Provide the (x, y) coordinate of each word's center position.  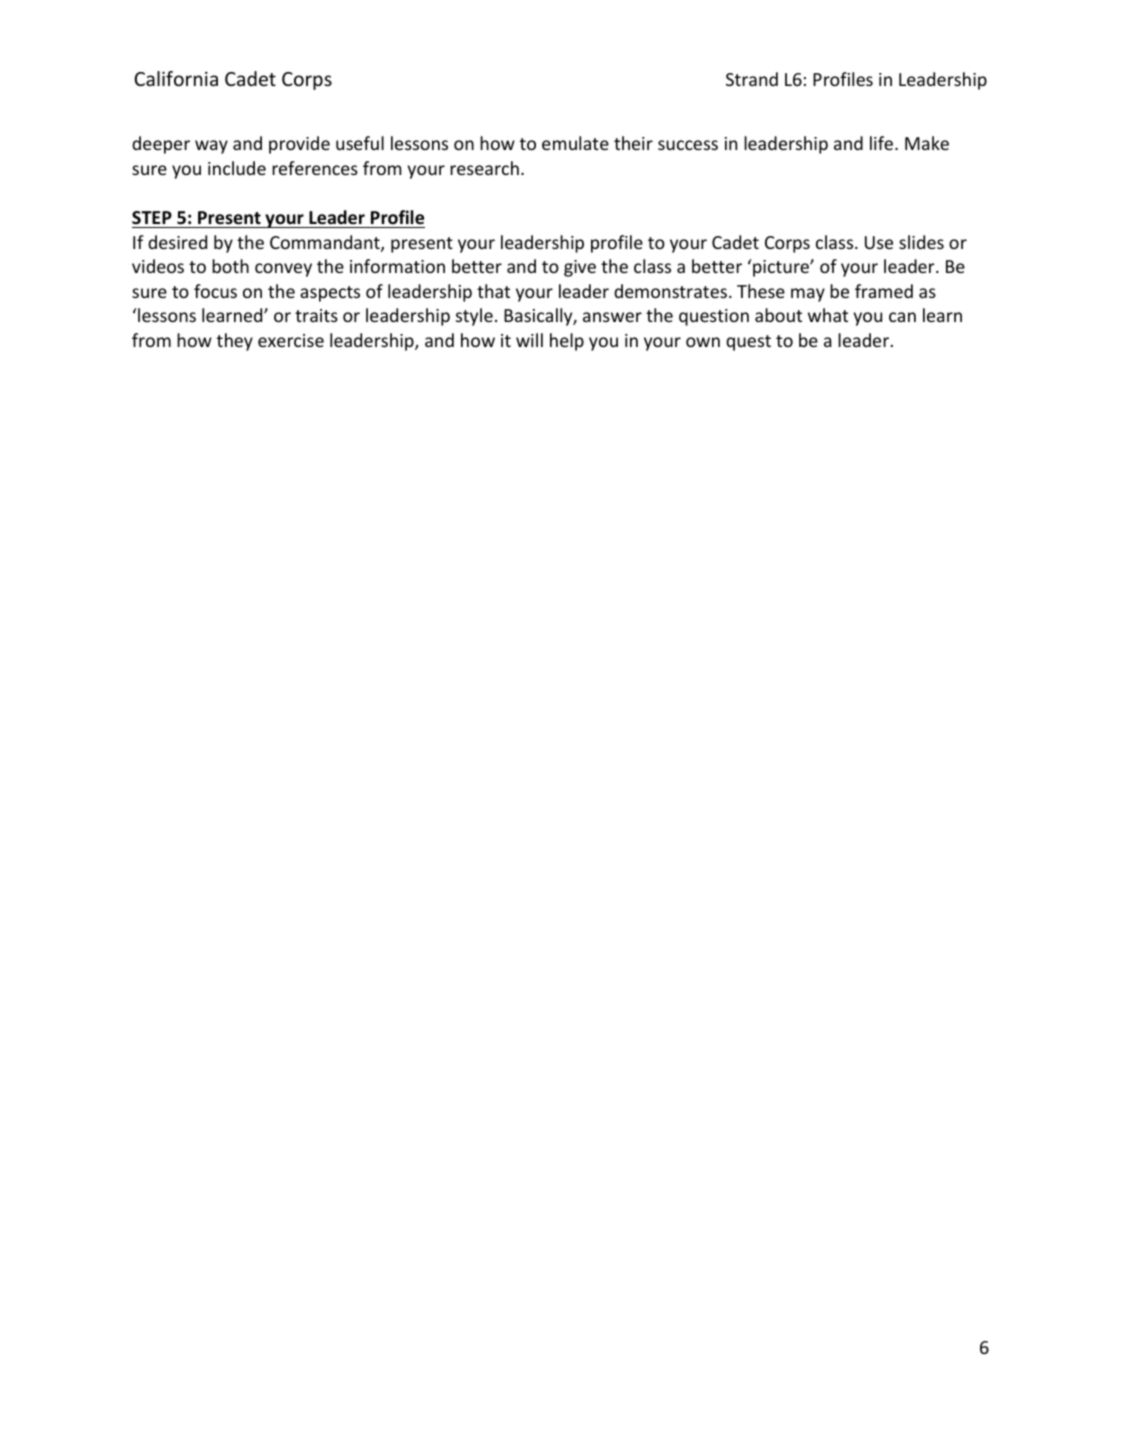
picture (781, 268)
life (883, 143)
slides (921, 242)
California (176, 78)
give (580, 268)
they (235, 342)
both (230, 266)
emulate (575, 143)
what (828, 315)
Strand (752, 79)
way (211, 147)
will (529, 340)
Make (927, 143)
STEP (152, 217)
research (484, 168)
